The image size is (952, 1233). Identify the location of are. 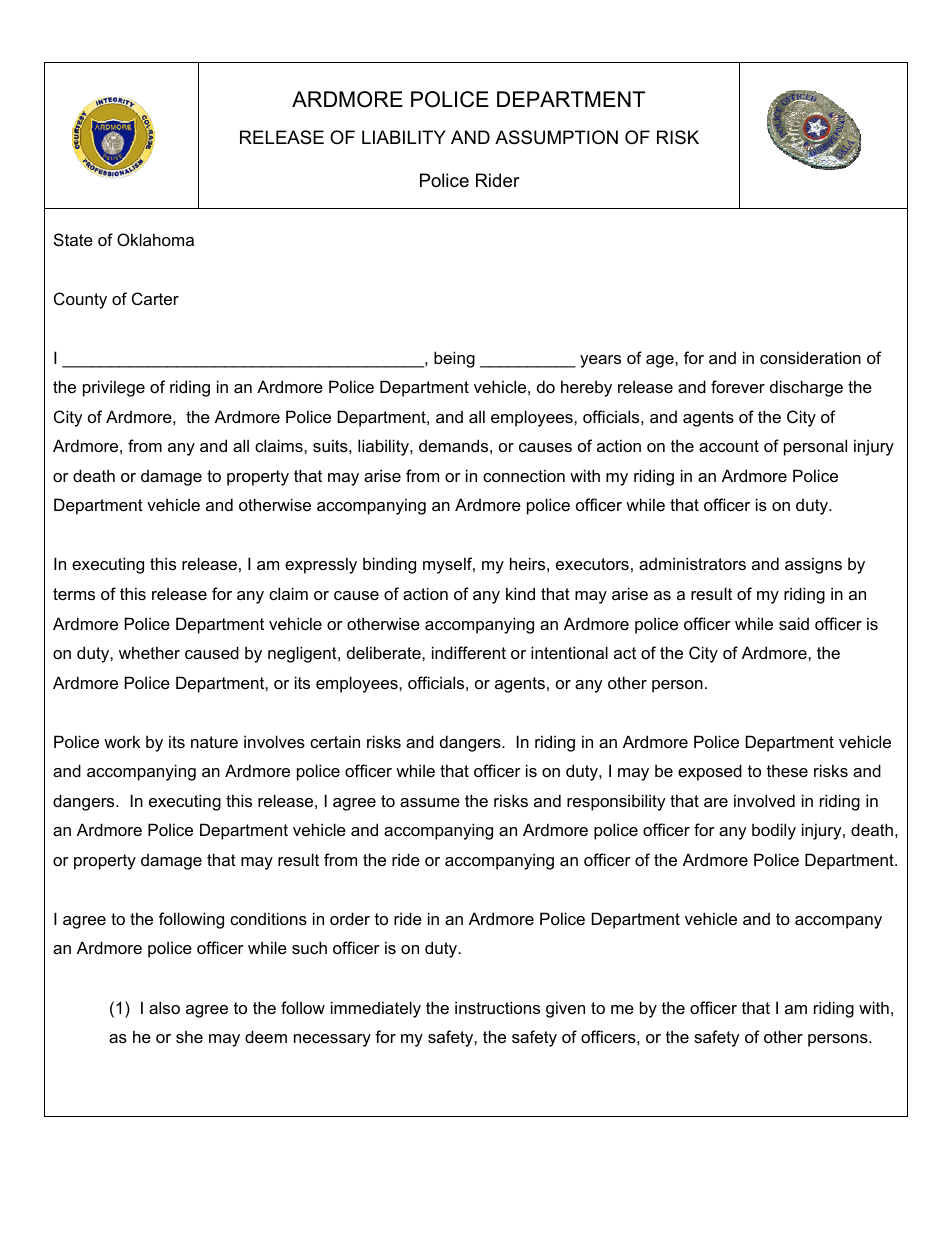
(716, 802).
